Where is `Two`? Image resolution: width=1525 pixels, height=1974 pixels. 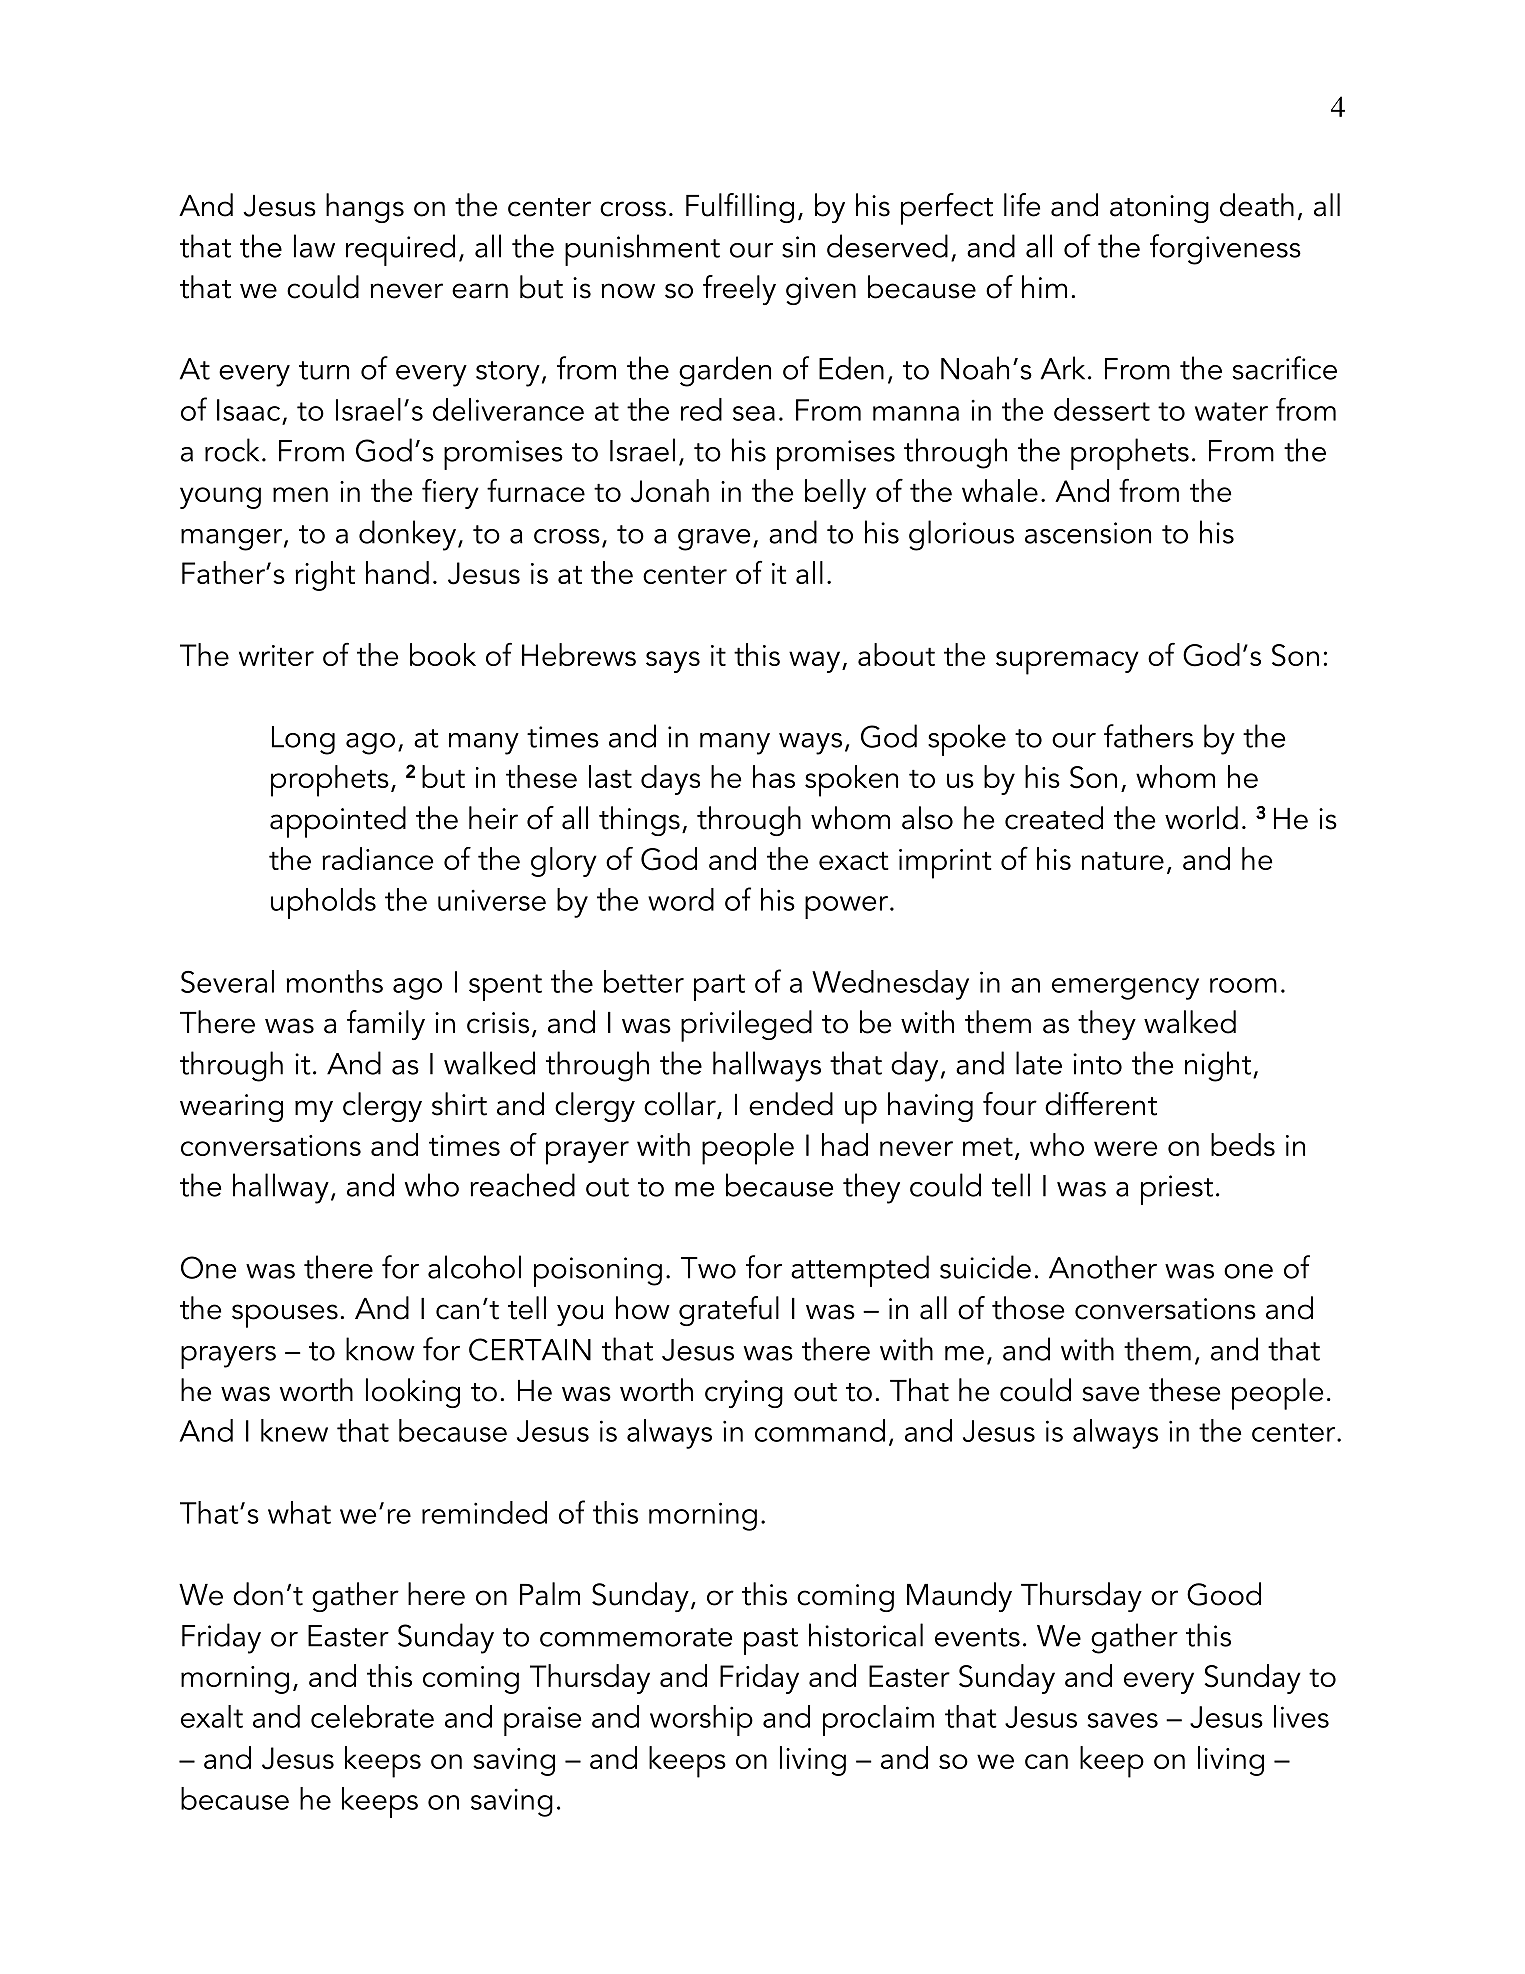
Two is located at coordinates (708, 1268).
